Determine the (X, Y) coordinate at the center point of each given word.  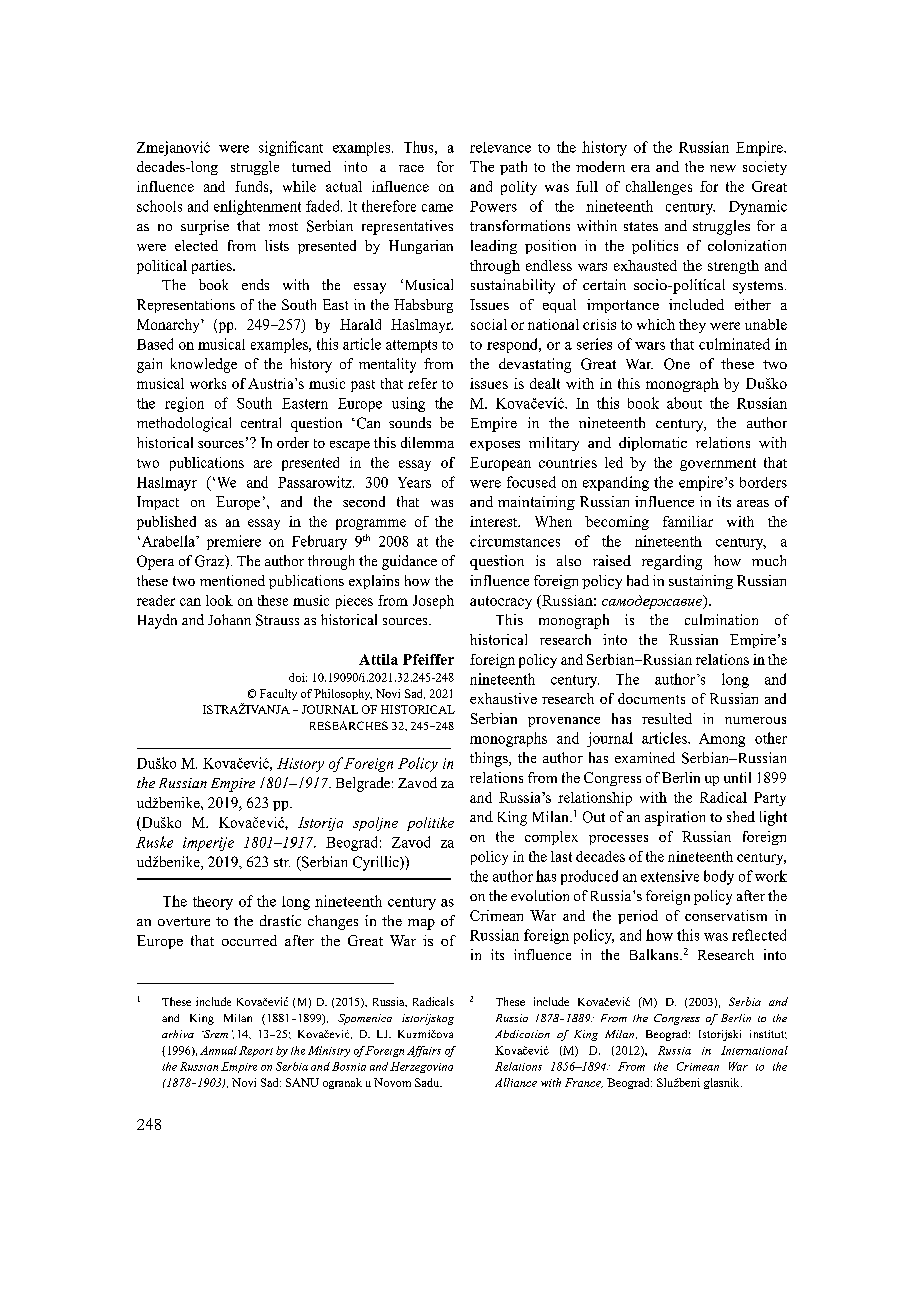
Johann (229, 619)
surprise (205, 227)
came (437, 208)
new (723, 168)
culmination (721, 619)
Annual (218, 1050)
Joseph (433, 602)
